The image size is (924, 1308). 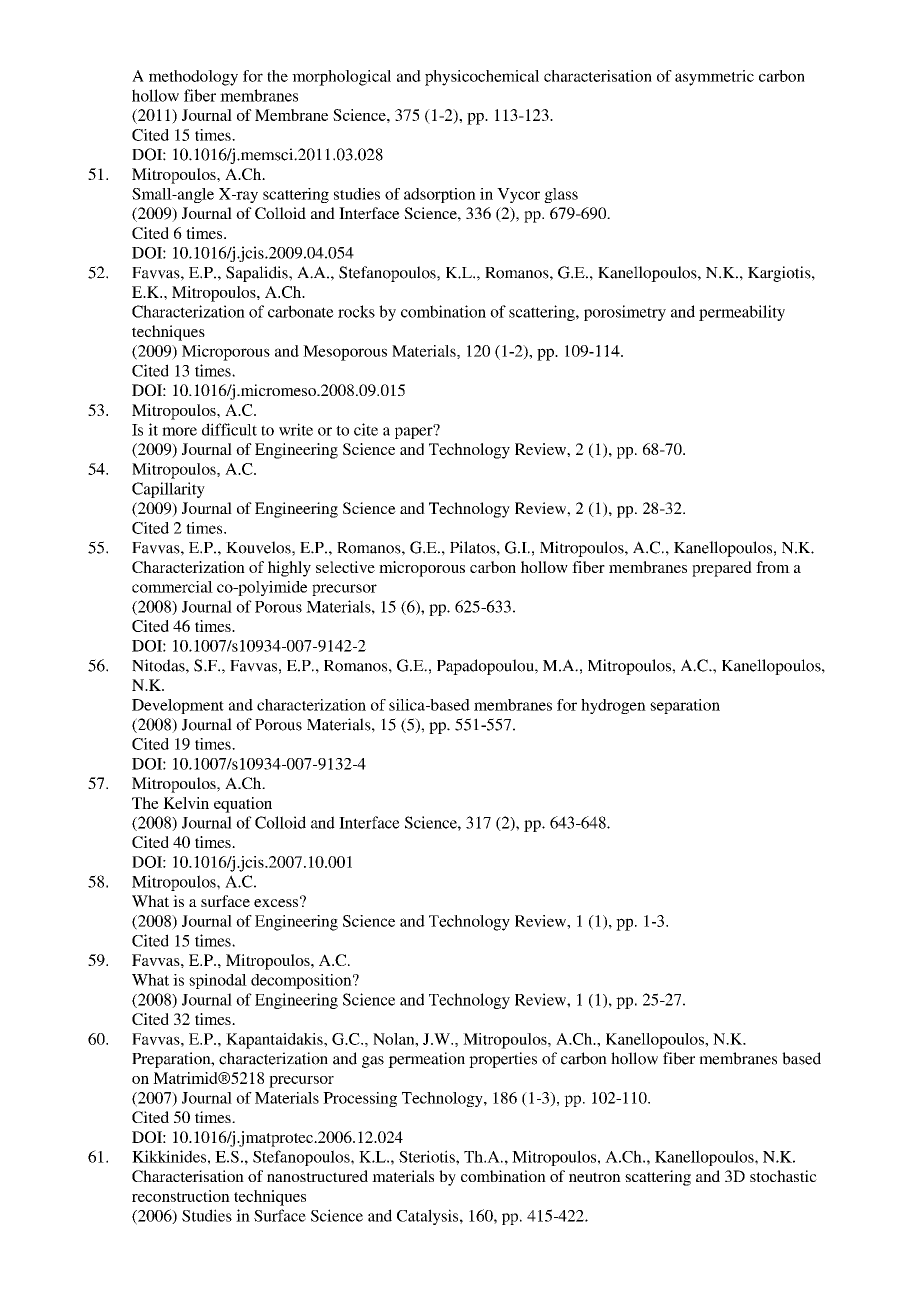 I want to click on asymmetric, so click(x=714, y=78).
